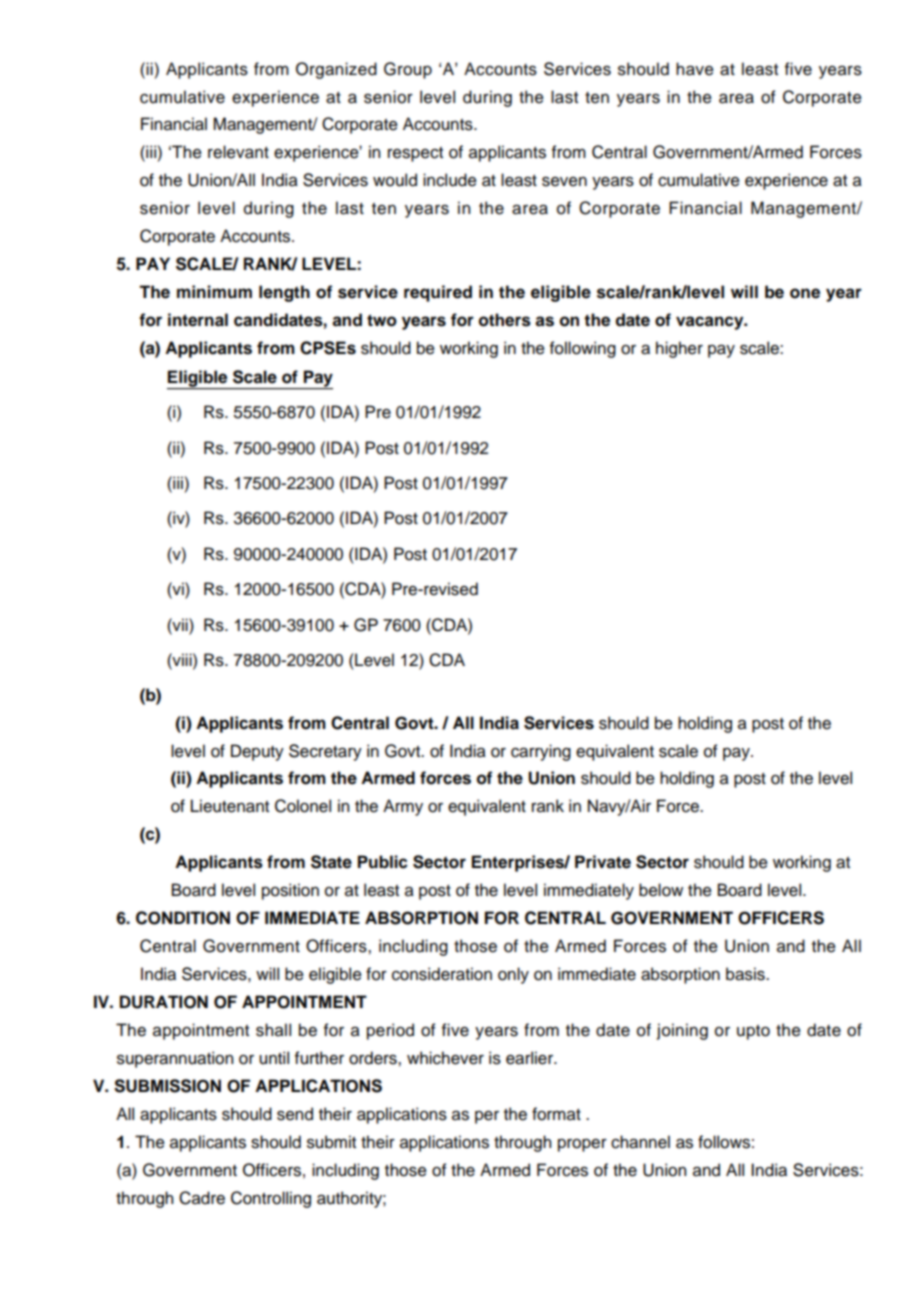  I want to click on relevant, so click(238, 152).
